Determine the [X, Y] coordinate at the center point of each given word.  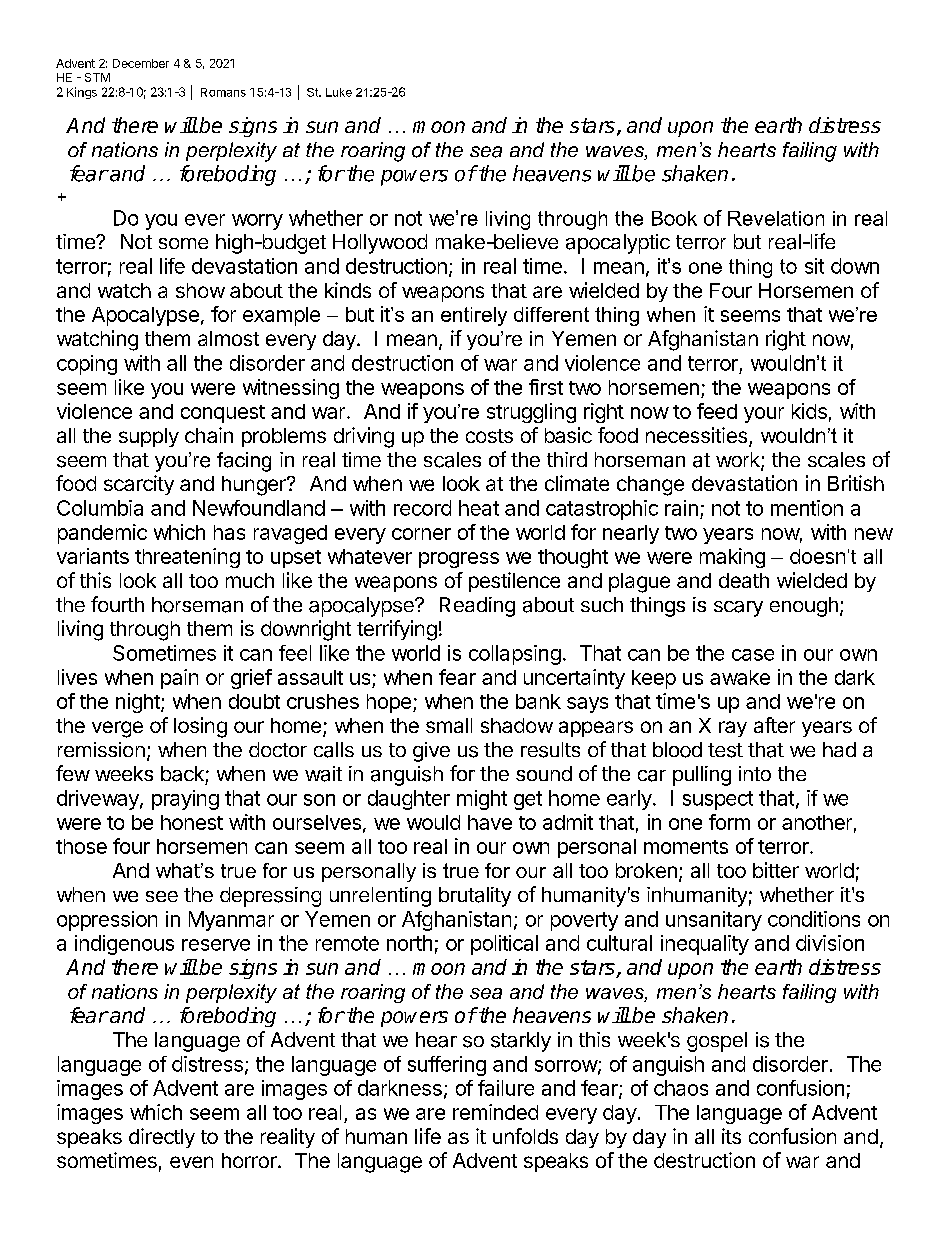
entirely [474, 316]
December [141, 63]
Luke [339, 92]
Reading [477, 607]
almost [228, 338]
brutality [475, 897]
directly [162, 1138]
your [764, 415]
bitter [776, 870]
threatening [187, 558]
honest [192, 822]
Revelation [776, 218]
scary [738, 609]
